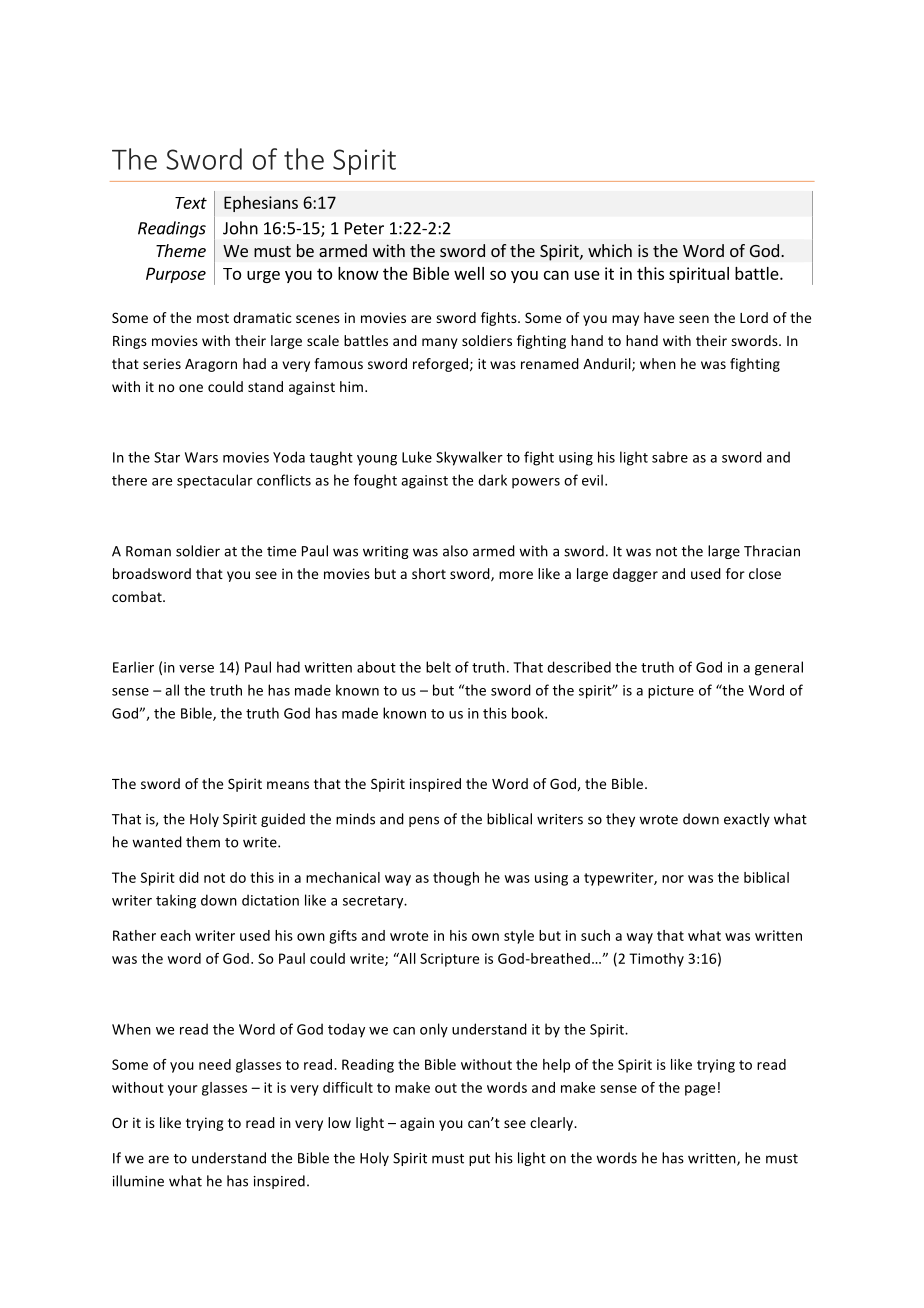  I want to click on Skywalker, so click(469, 458).
